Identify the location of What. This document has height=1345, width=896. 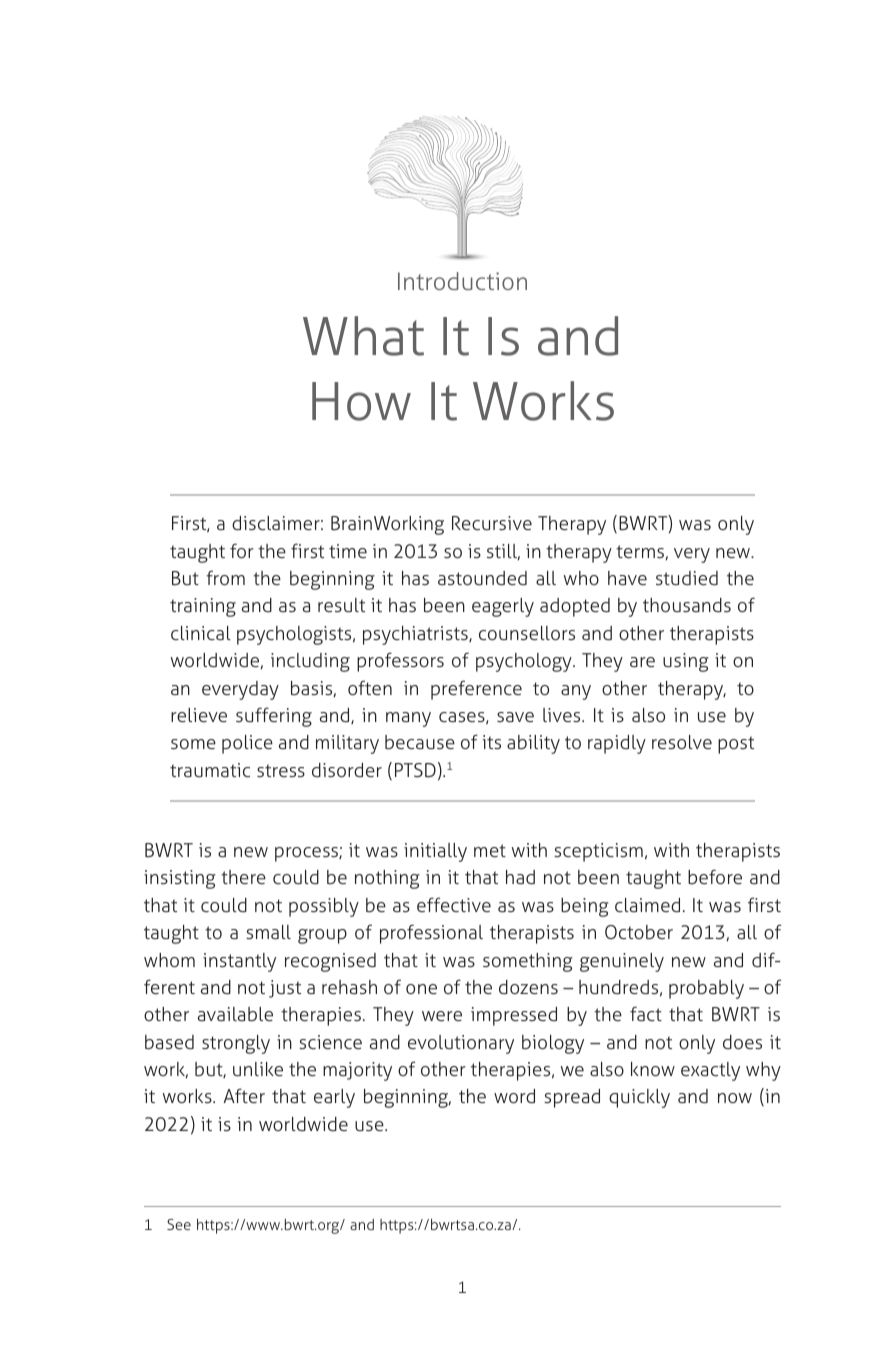
(363, 336).
